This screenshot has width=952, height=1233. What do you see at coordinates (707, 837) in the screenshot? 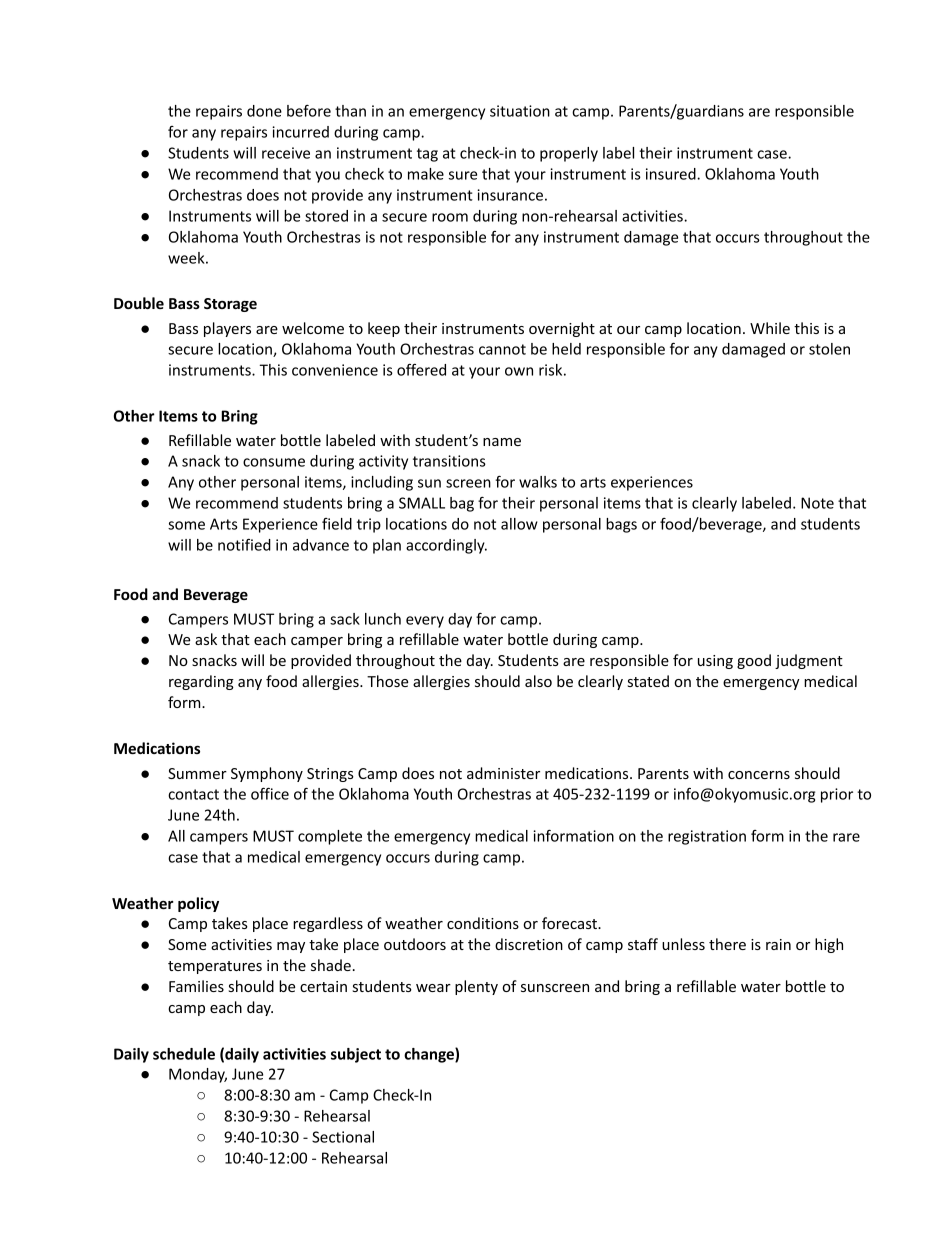
I see `registration` at bounding box center [707, 837].
